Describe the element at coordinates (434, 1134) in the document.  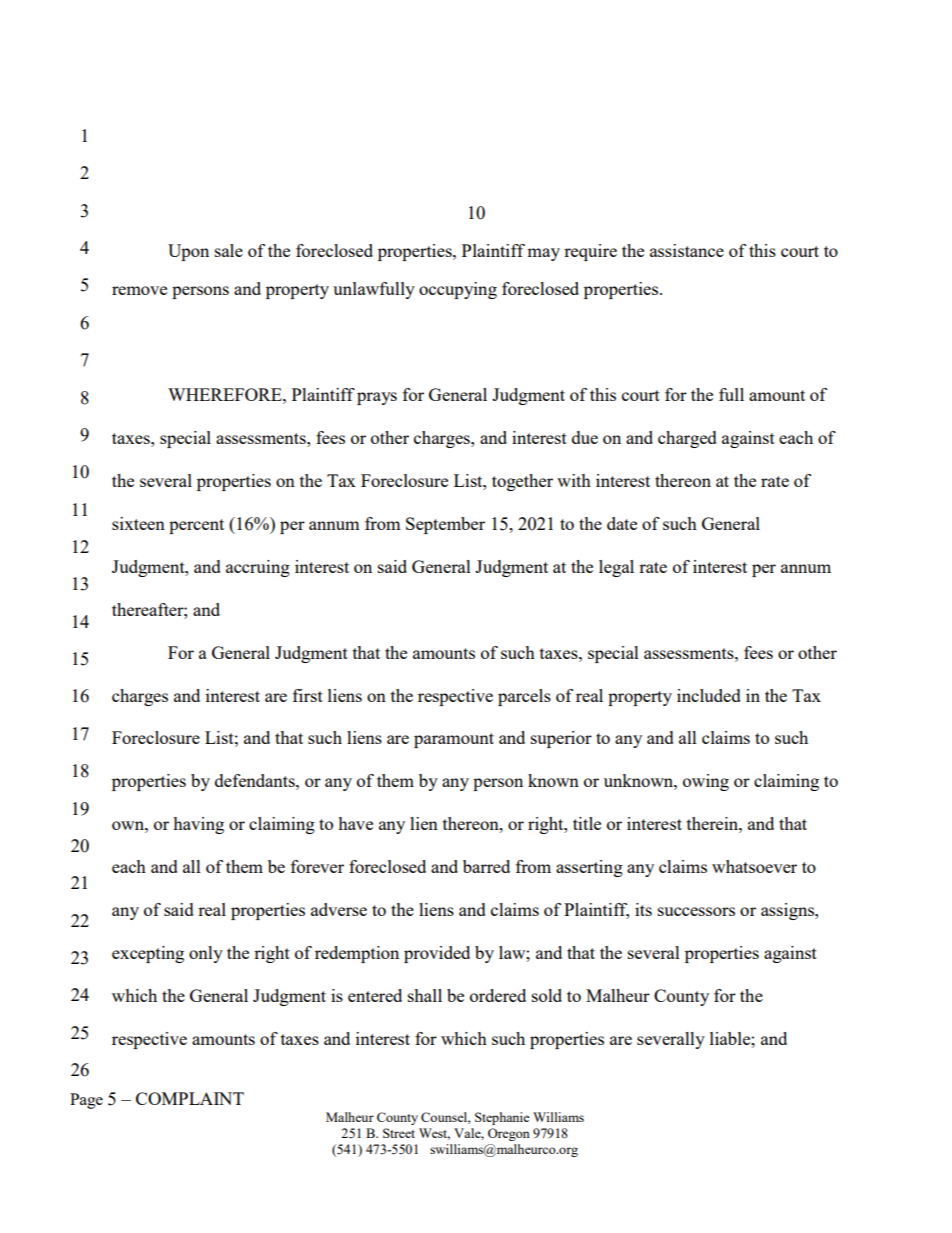
I see `West` at that location.
